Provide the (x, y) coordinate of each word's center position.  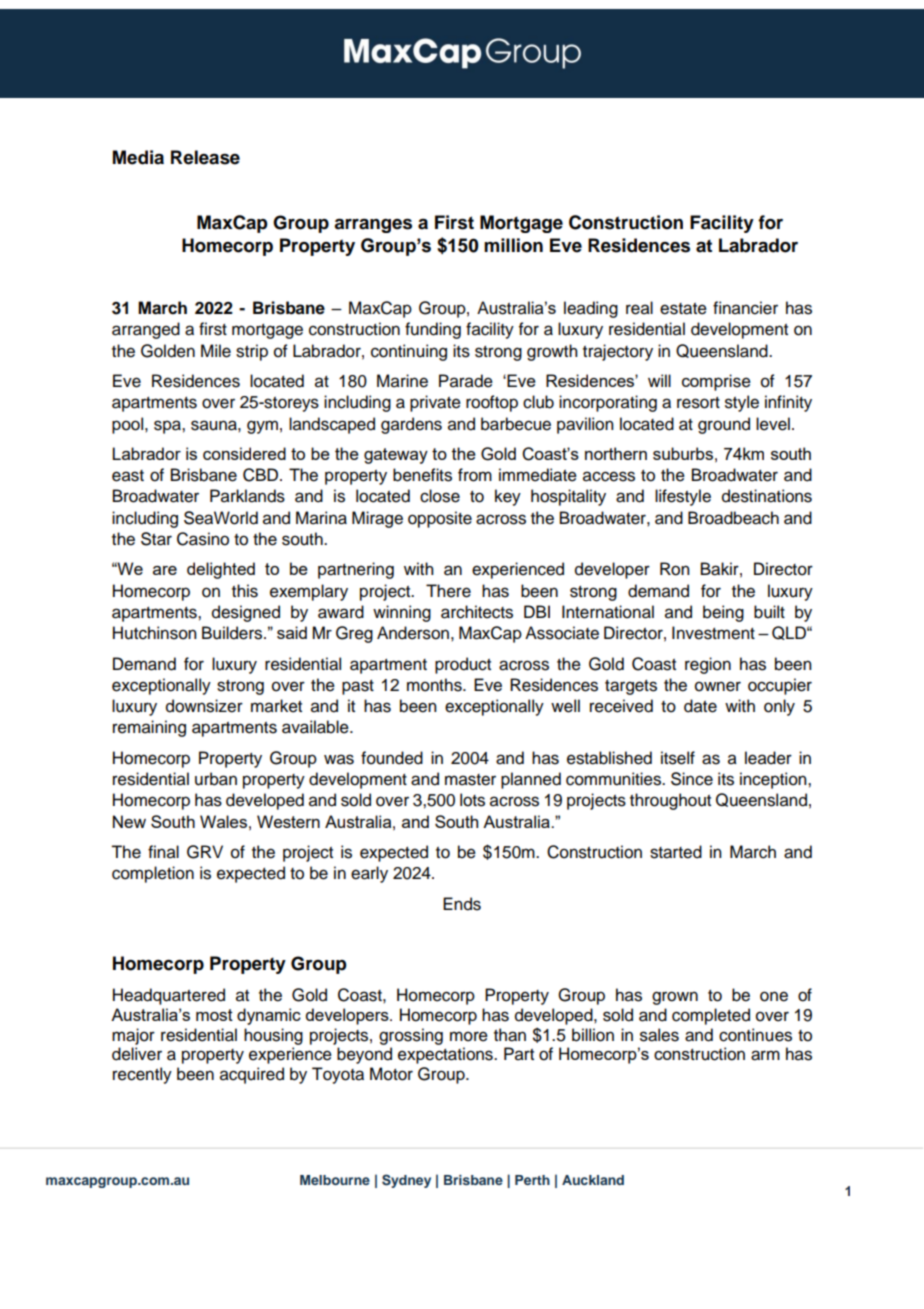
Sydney (406, 1181)
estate (683, 309)
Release (205, 157)
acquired (252, 1075)
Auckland (593, 1180)
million (513, 245)
